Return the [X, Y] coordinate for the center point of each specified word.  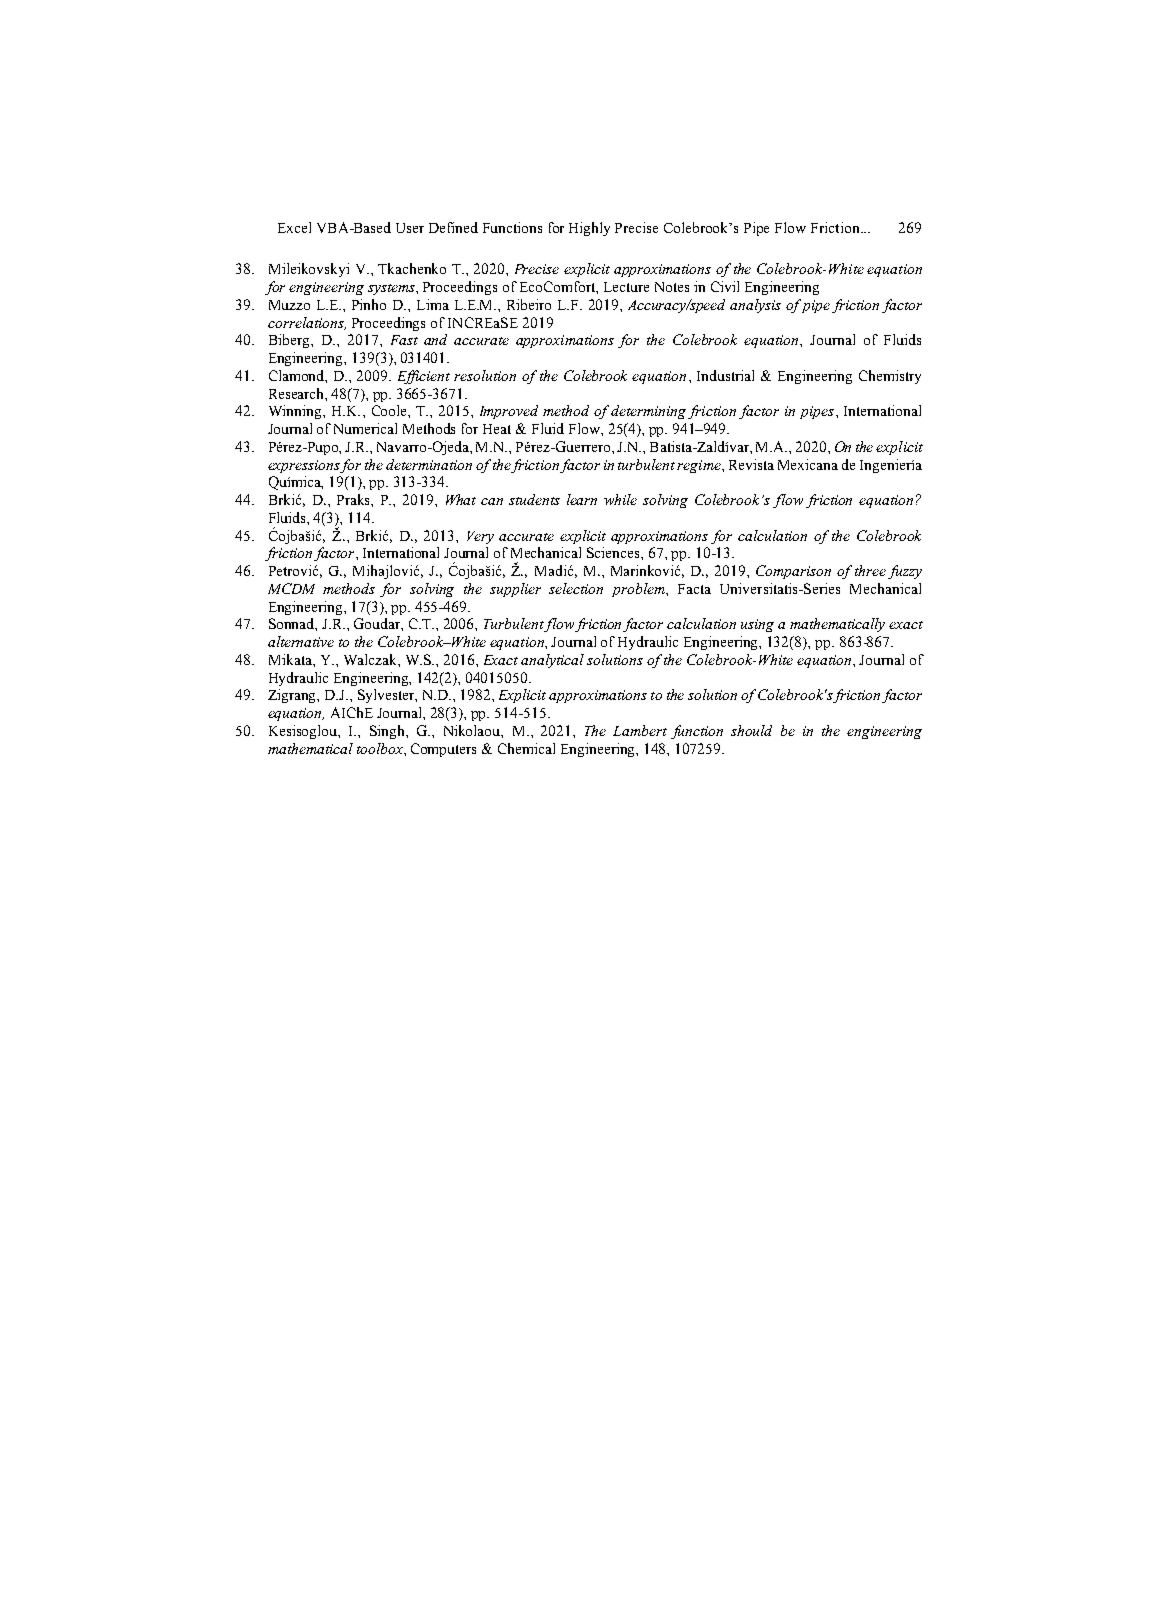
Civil [725, 286]
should [751, 730]
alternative [301, 641]
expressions [304, 466]
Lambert [640, 730]
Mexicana [808, 464]
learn [582, 499]
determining [648, 412]
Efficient [424, 377]
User [410, 228]
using [757, 625]
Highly [589, 229]
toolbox [381, 748]
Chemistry [890, 377]
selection [576, 588]
